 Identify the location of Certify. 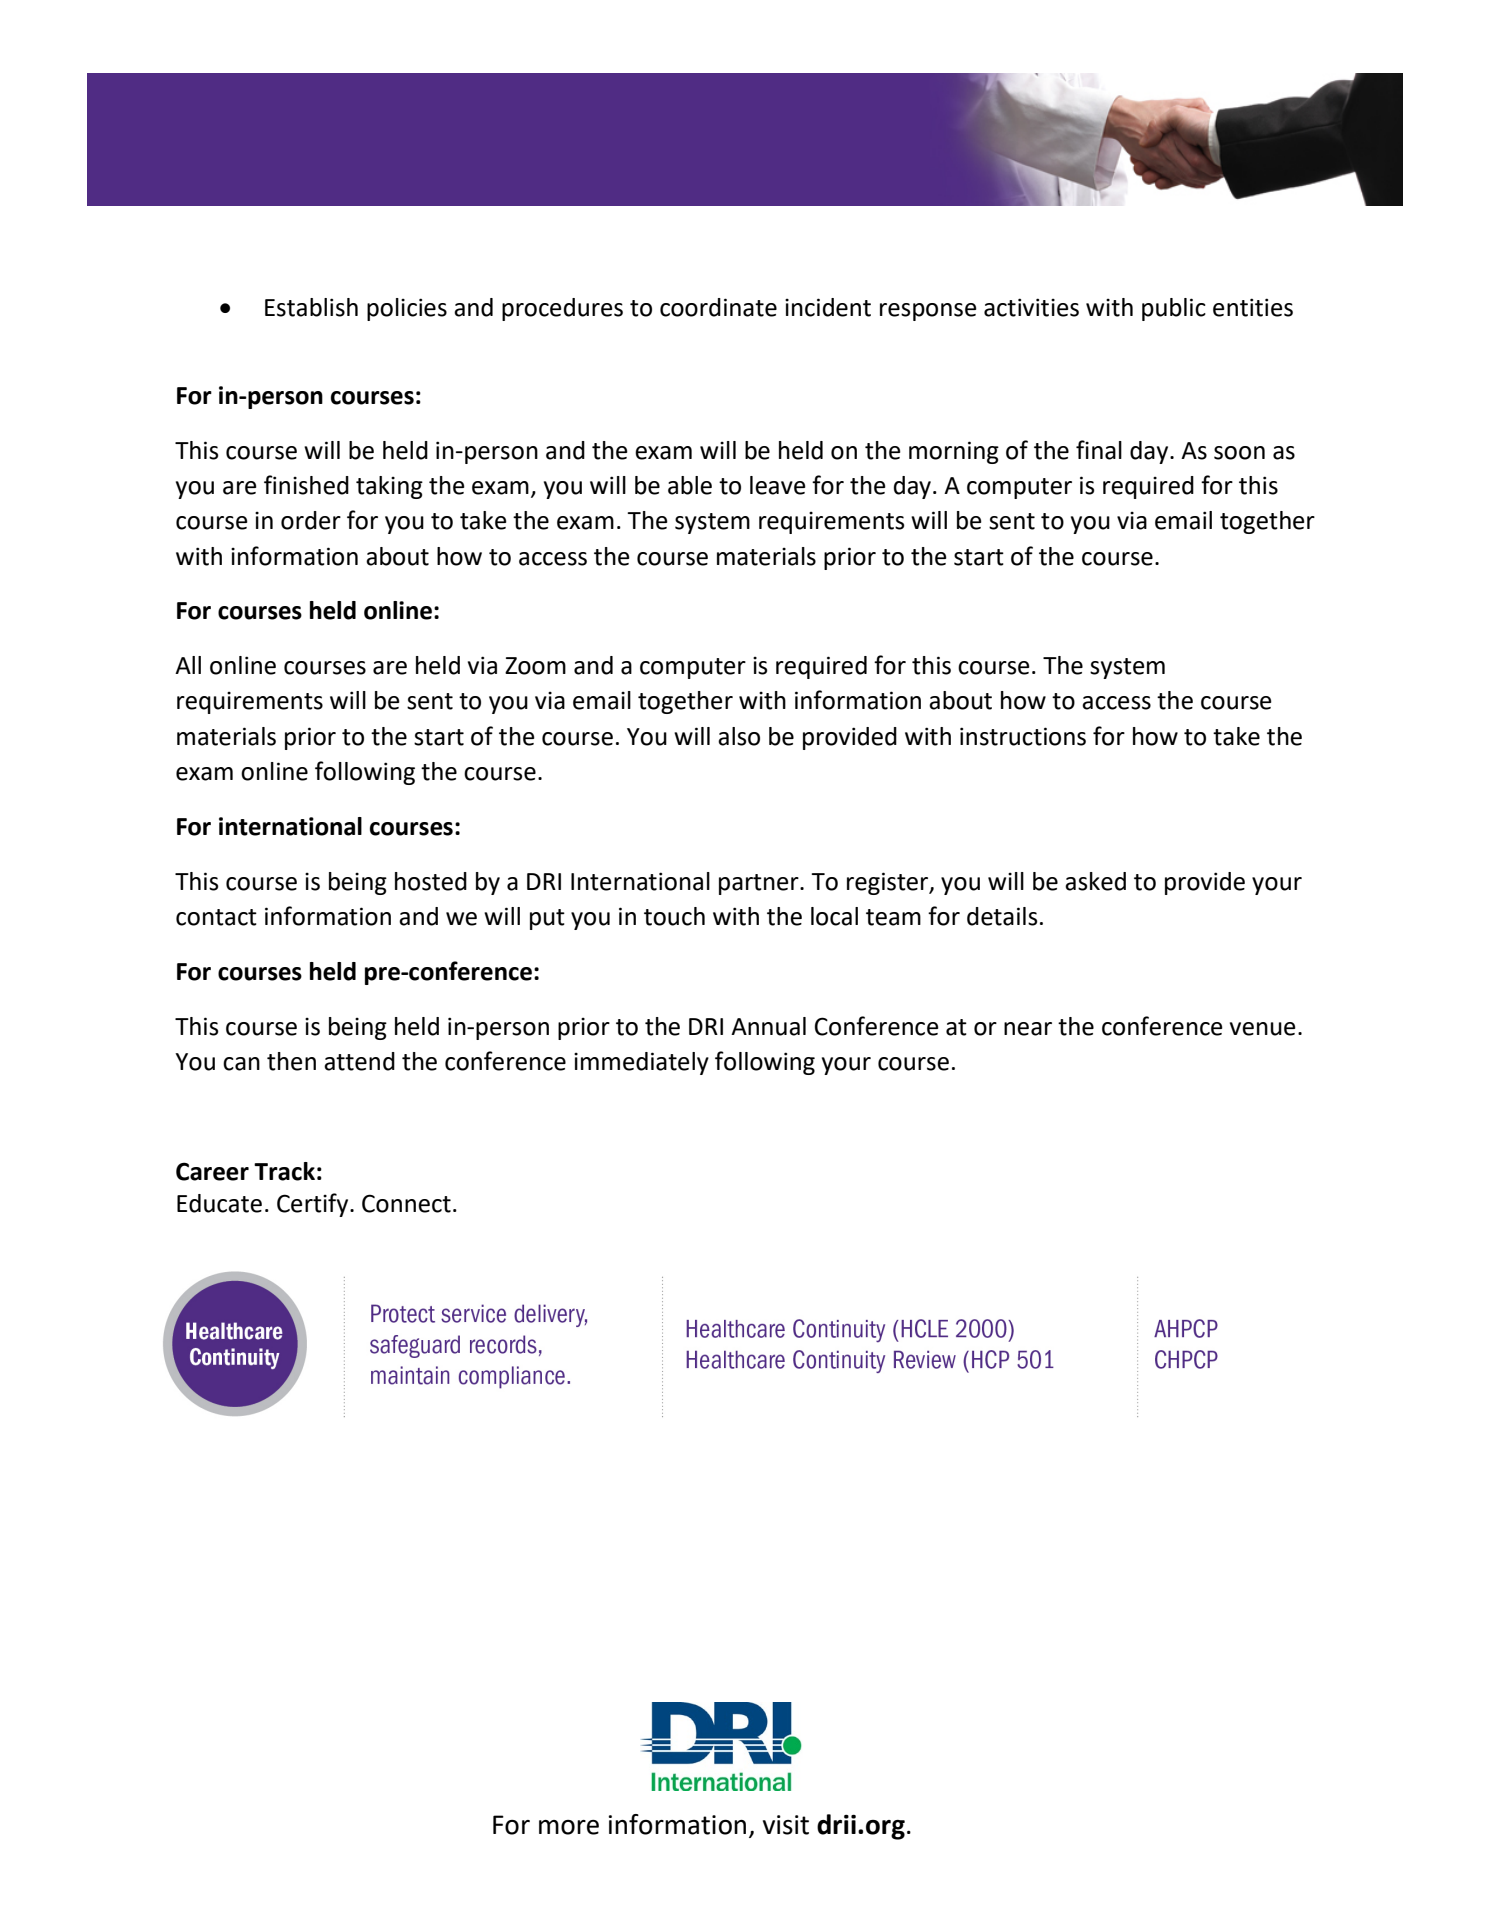
(314, 1205).
